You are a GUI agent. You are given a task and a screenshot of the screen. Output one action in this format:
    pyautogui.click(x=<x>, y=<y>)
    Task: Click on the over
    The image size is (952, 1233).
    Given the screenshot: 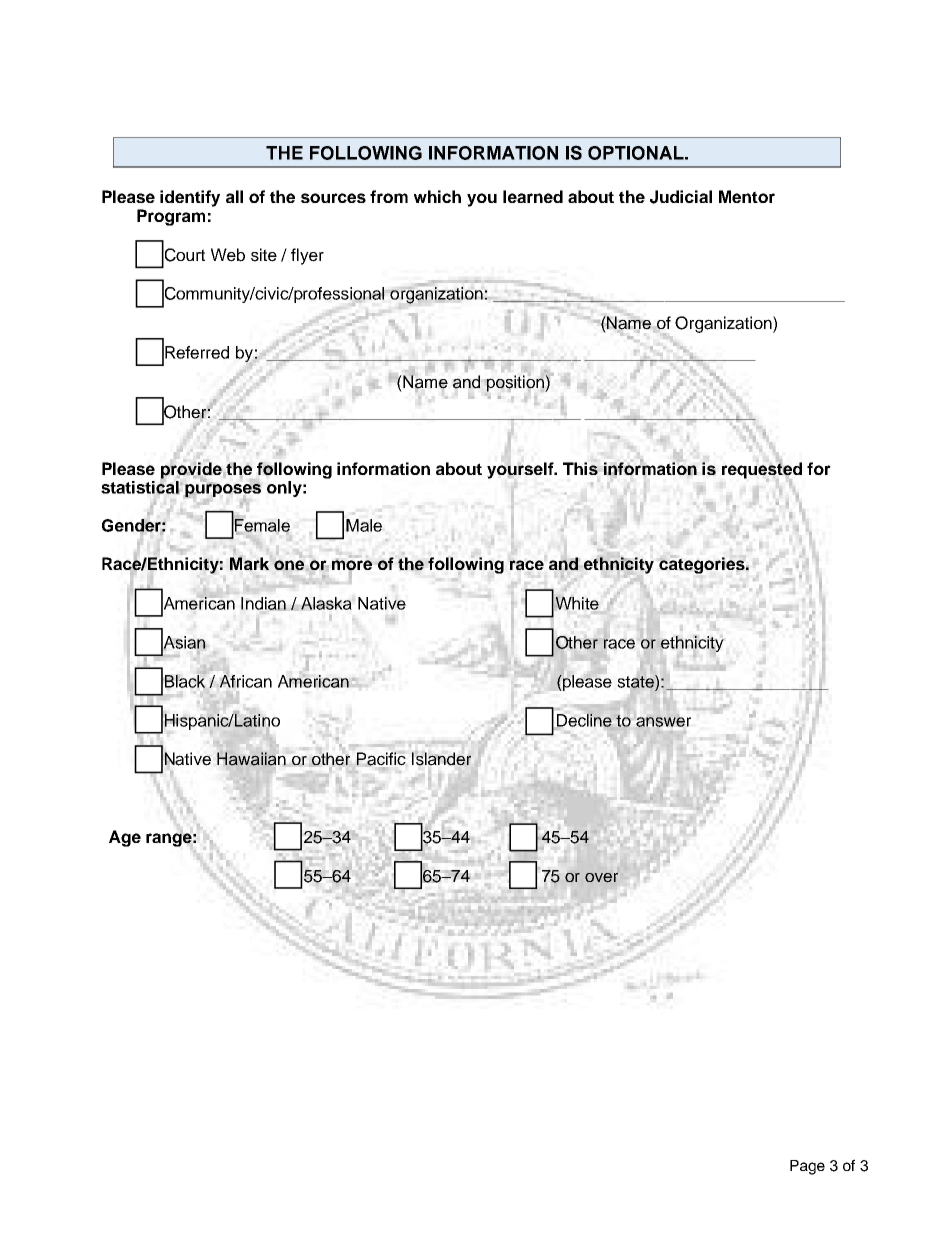 What is the action you would take?
    pyautogui.click(x=601, y=877)
